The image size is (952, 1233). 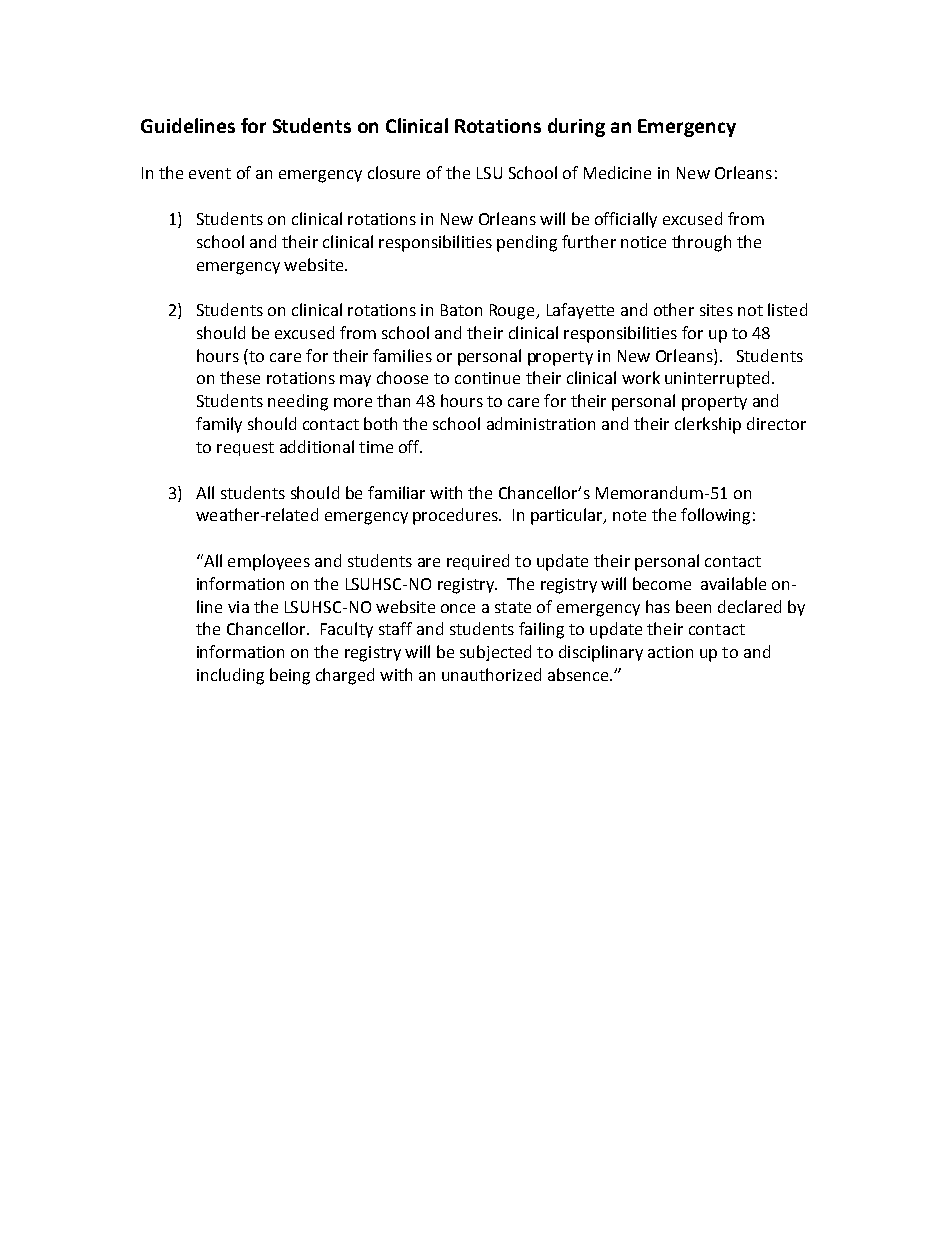 I want to click on subjected, so click(x=495, y=653).
